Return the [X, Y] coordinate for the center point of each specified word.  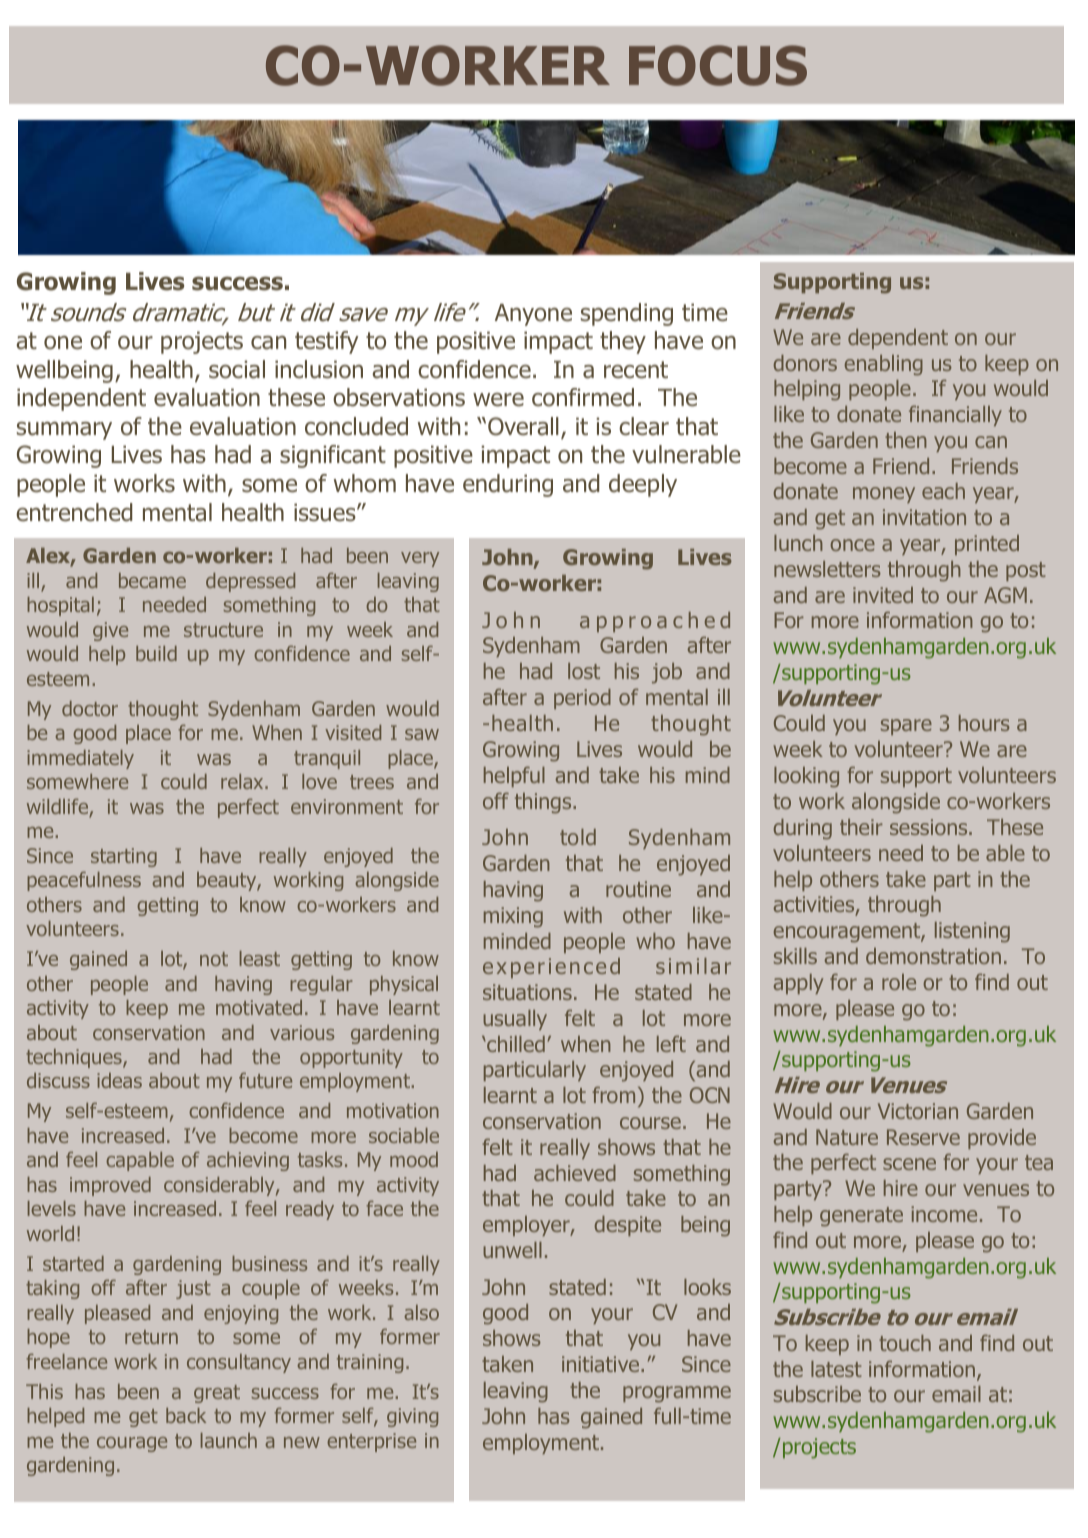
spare [906, 727]
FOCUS [718, 65]
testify [327, 342]
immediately [80, 759]
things [544, 803]
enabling [884, 365]
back [186, 1415]
